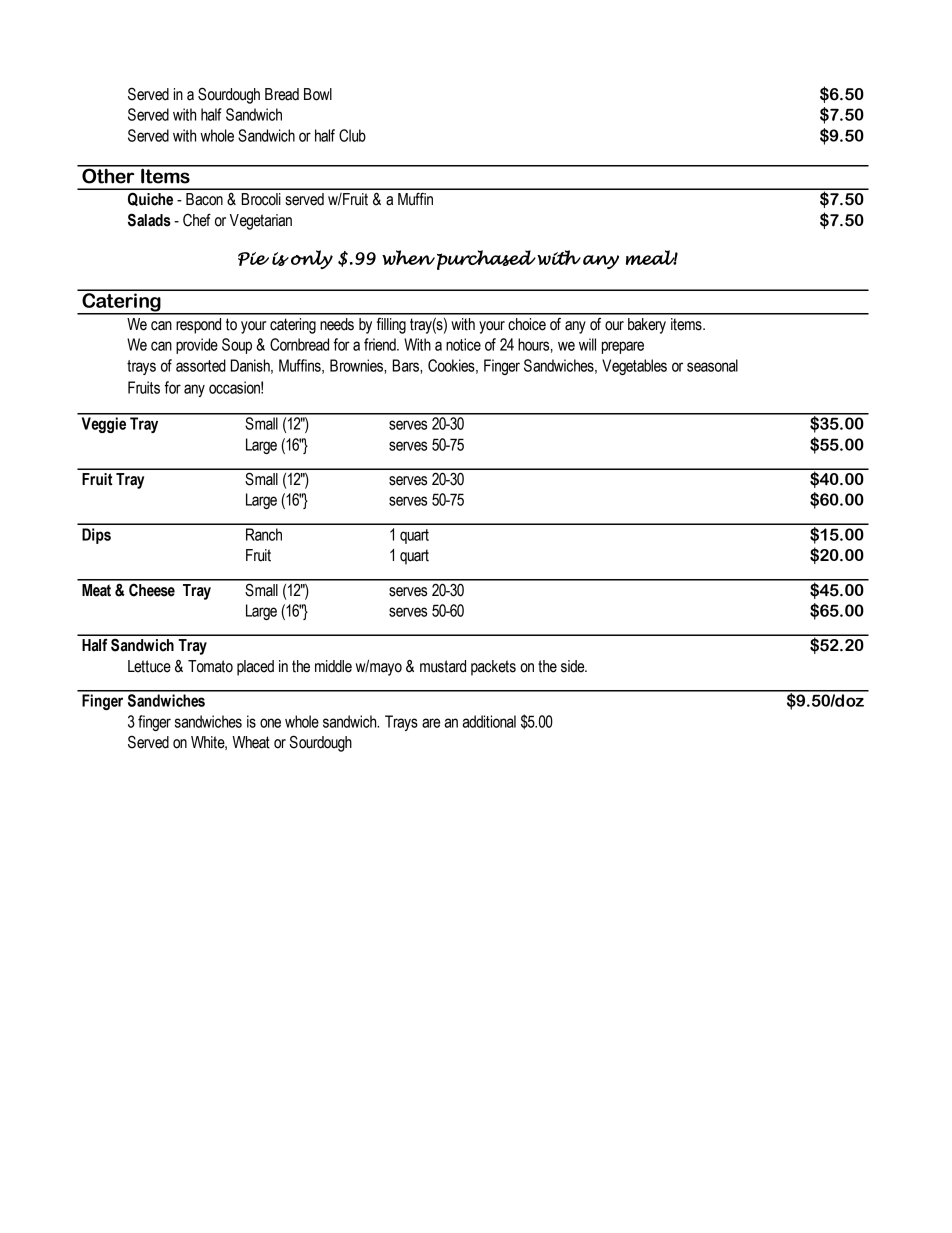 The width and height of the screenshot is (952, 1233). I want to click on Salads, so click(149, 220).
